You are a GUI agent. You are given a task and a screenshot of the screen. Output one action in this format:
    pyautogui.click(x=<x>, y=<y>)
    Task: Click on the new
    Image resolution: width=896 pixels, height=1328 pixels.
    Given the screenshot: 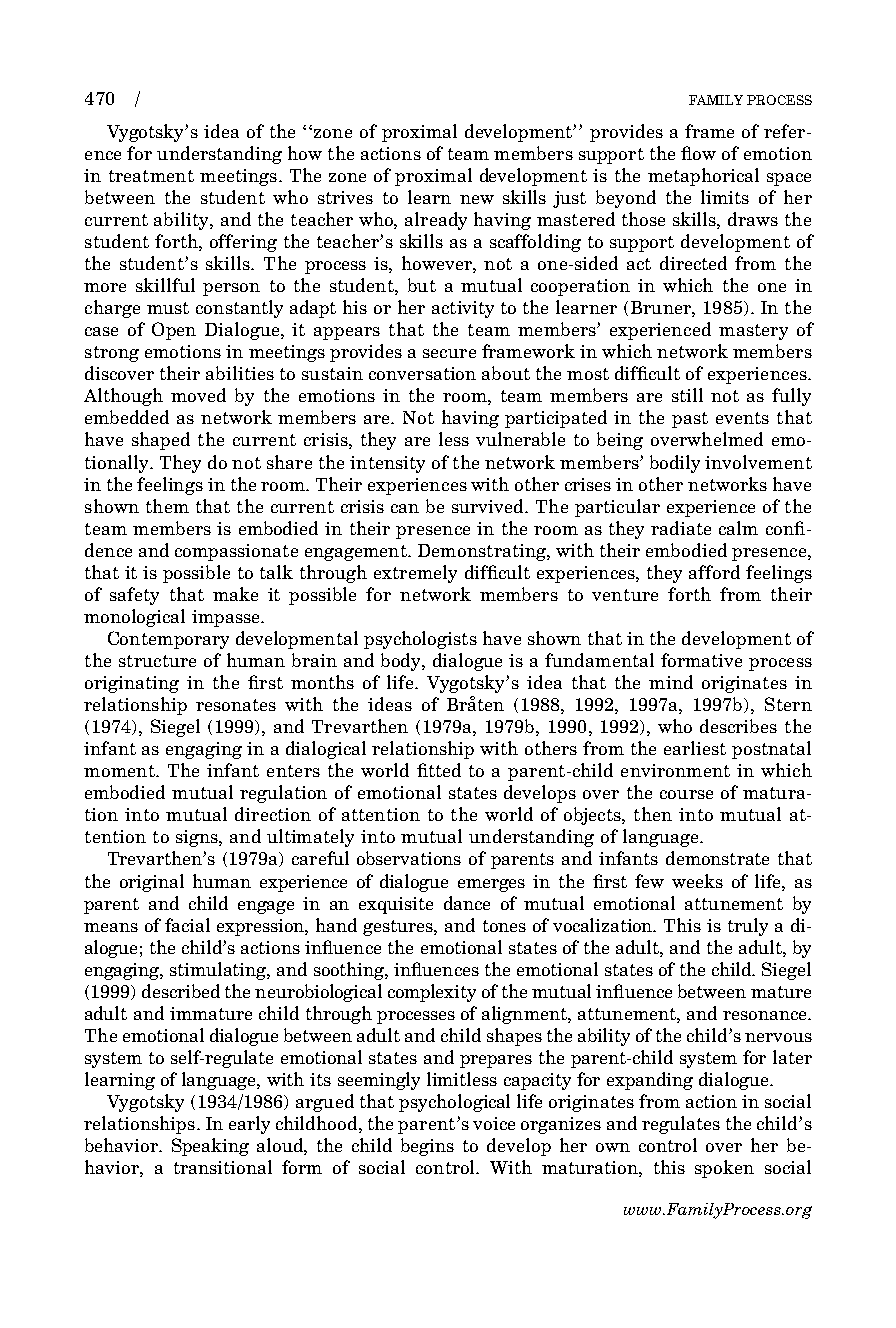 What is the action you would take?
    pyautogui.click(x=477, y=199)
